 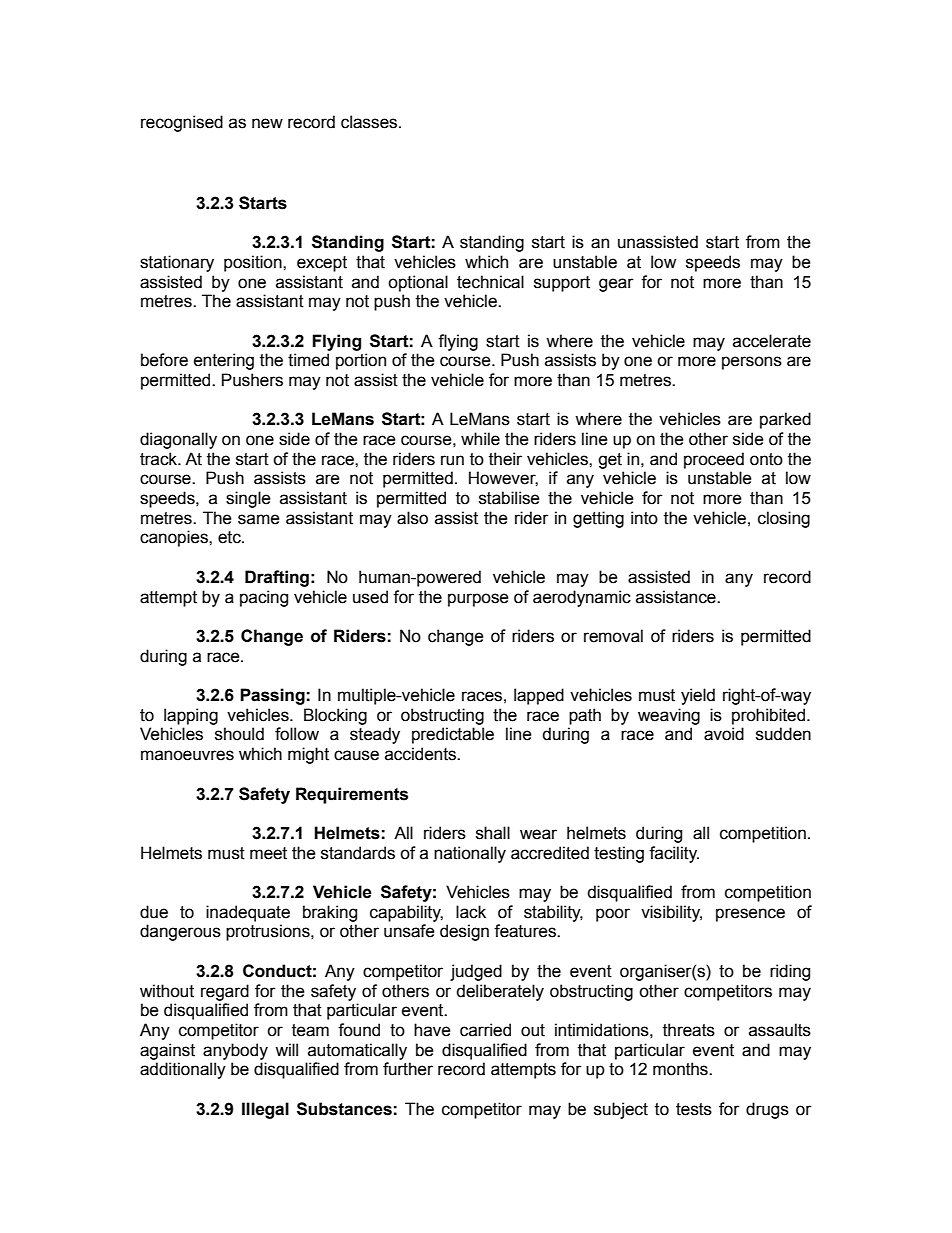 What do you see at coordinates (235, 1051) in the image?
I see `anybody` at bounding box center [235, 1051].
